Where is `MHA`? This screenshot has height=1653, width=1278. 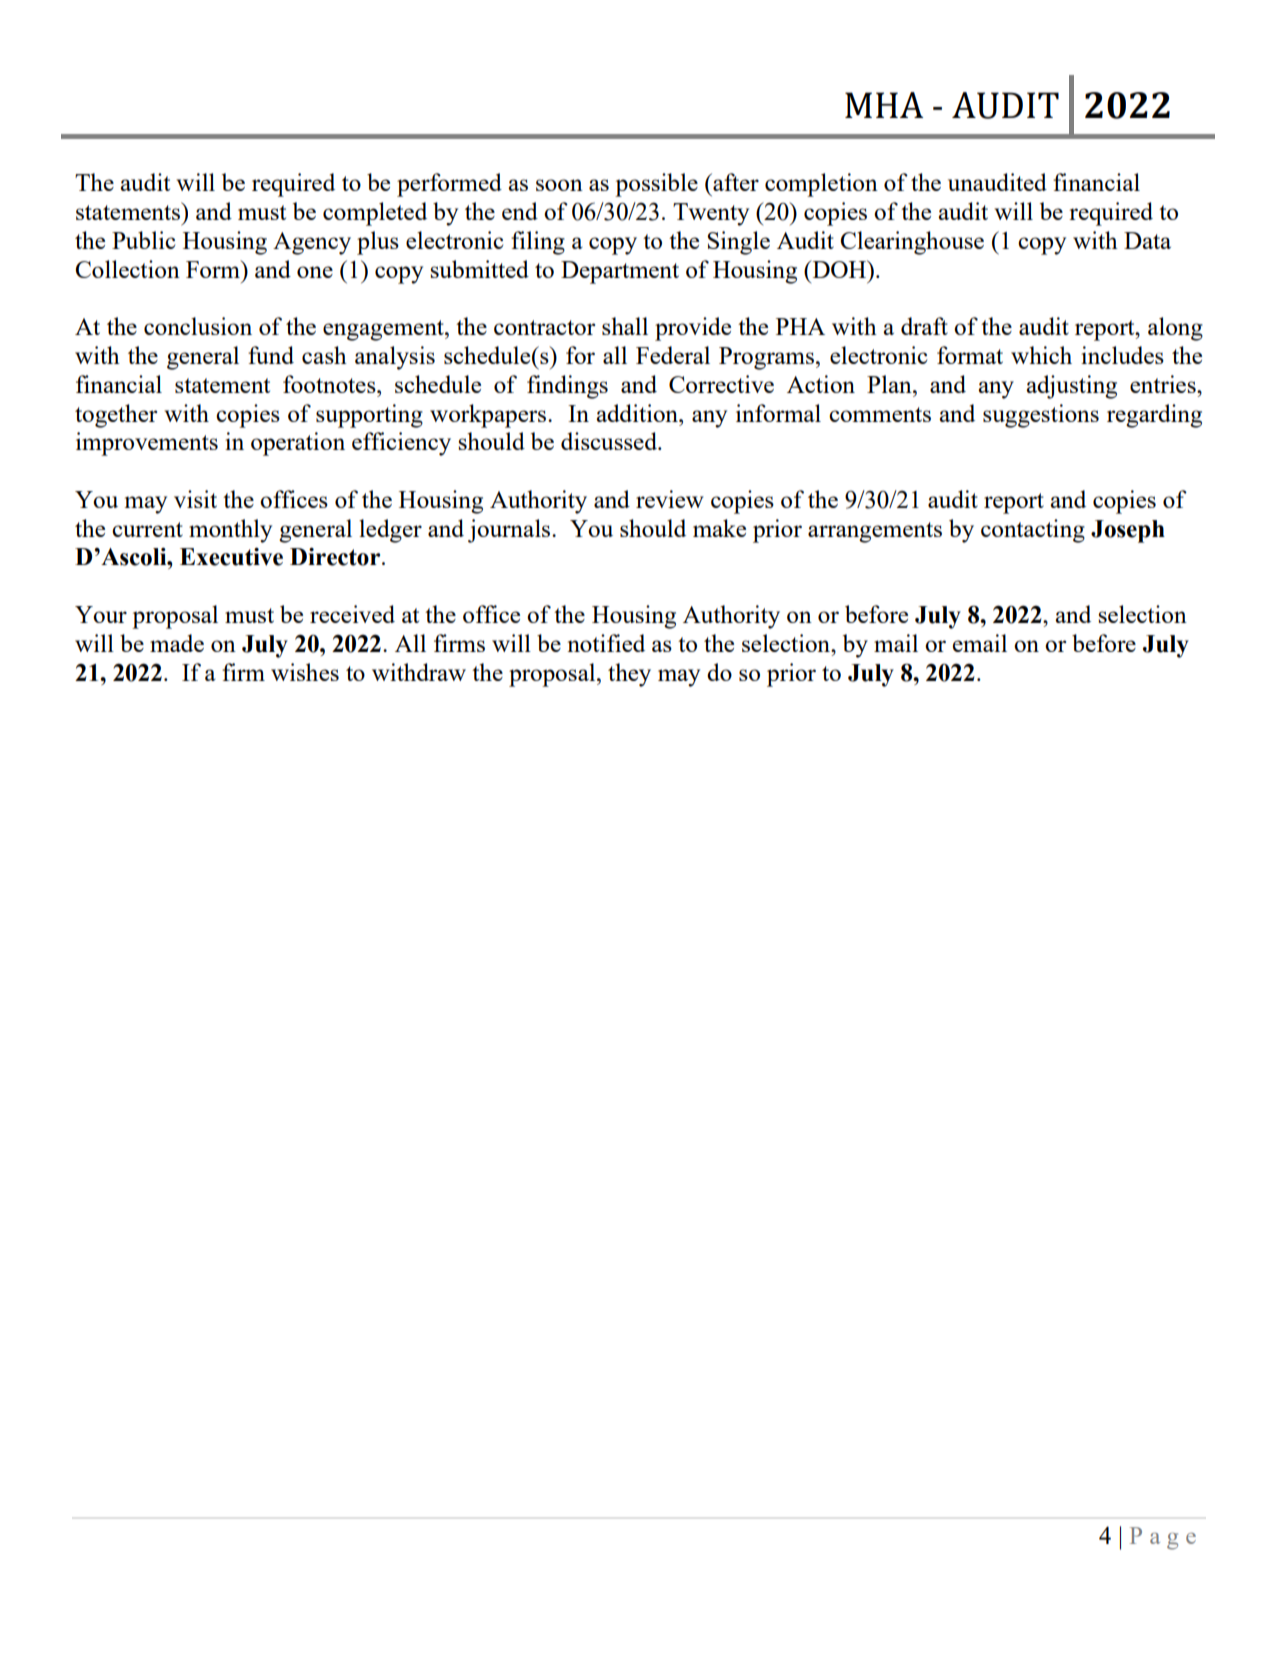
MHA is located at coordinates (884, 105).
